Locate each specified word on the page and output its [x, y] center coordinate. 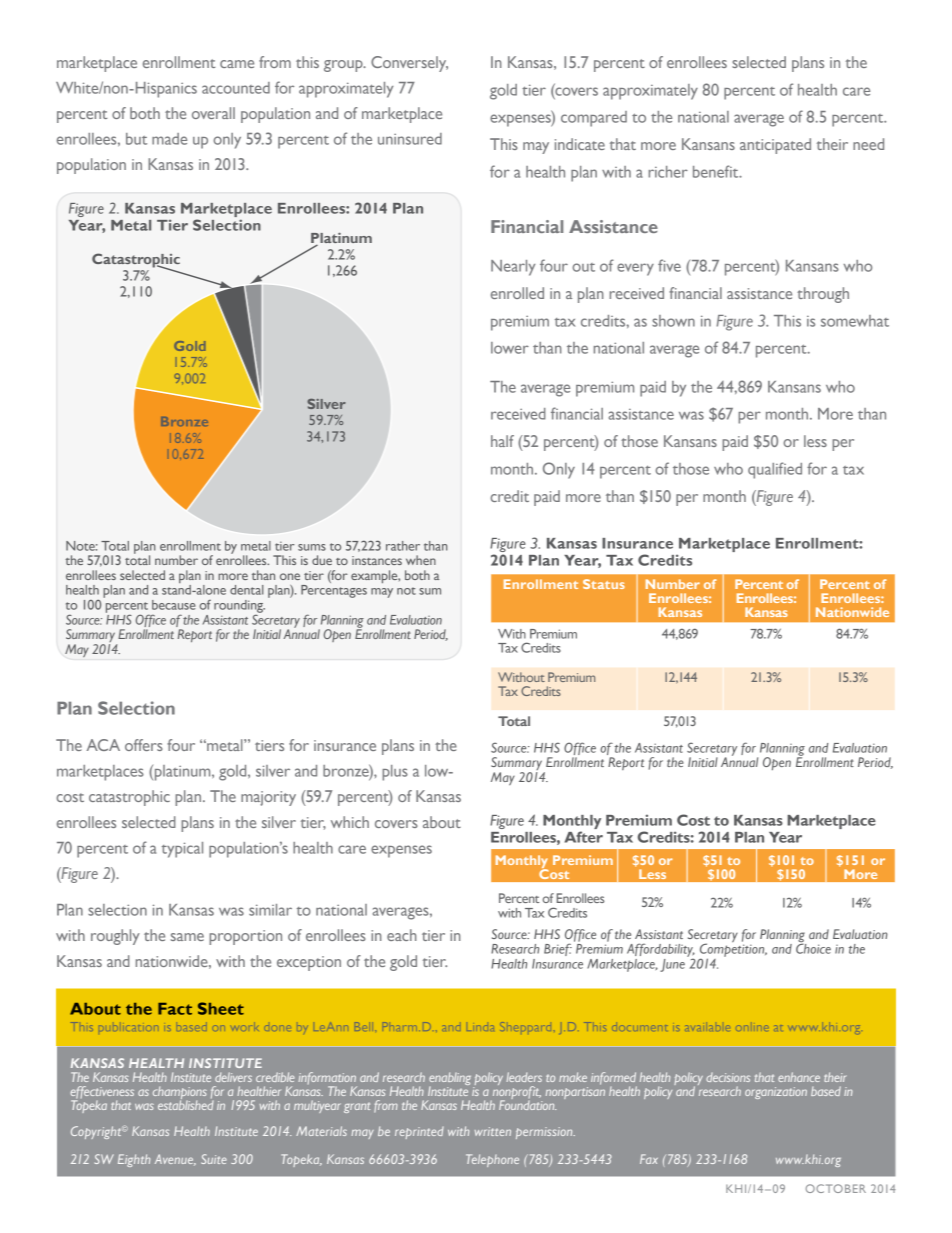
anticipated [775, 146]
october [836, 1188]
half [502, 441]
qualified [775, 470]
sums [312, 547]
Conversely [409, 64]
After [584, 837]
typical [182, 850]
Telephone [492, 1160]
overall [213, 113]
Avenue [175, 1160]
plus [395, 773]
